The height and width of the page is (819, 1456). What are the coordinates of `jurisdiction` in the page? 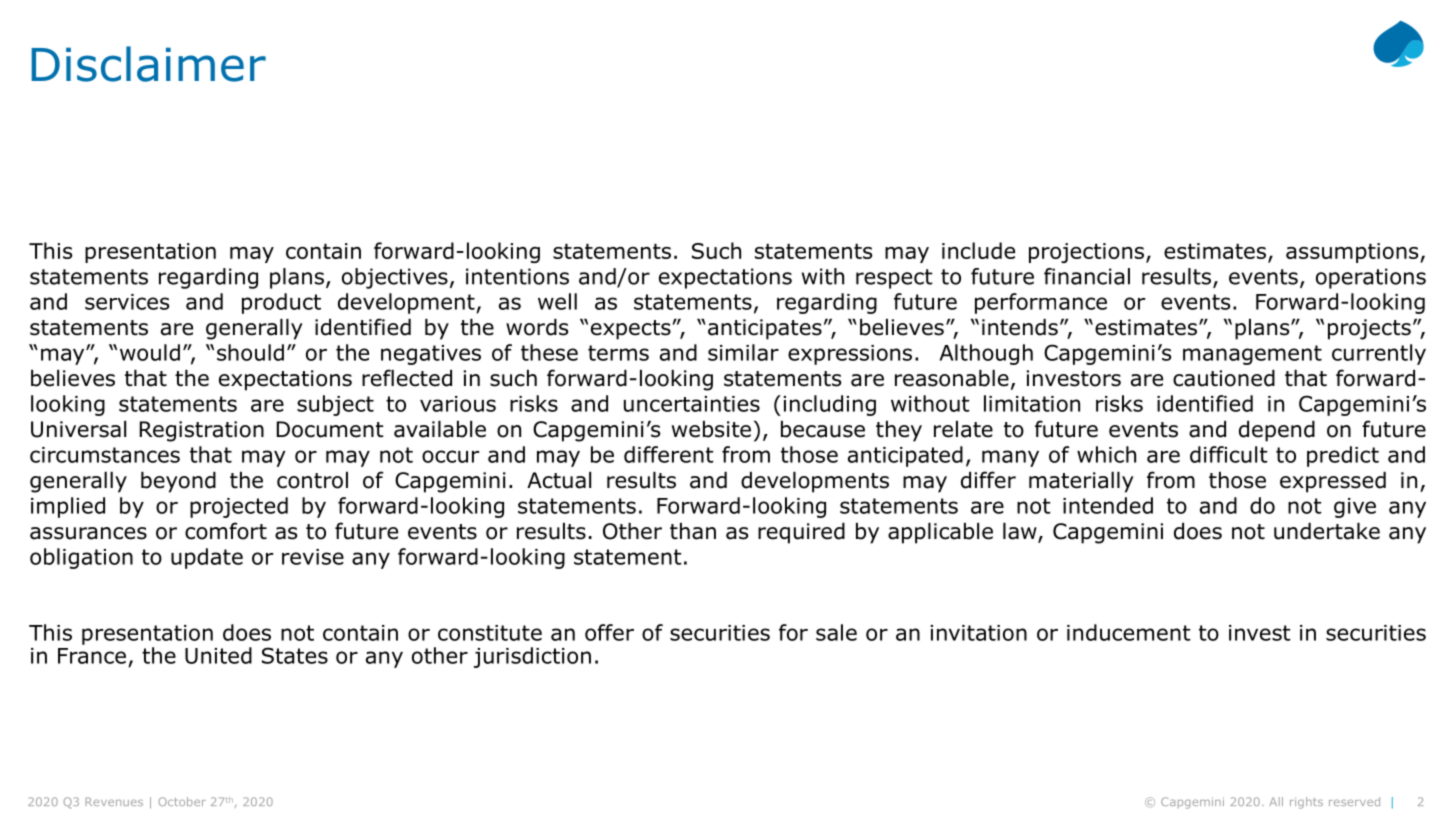 It's located at (532, 657).
